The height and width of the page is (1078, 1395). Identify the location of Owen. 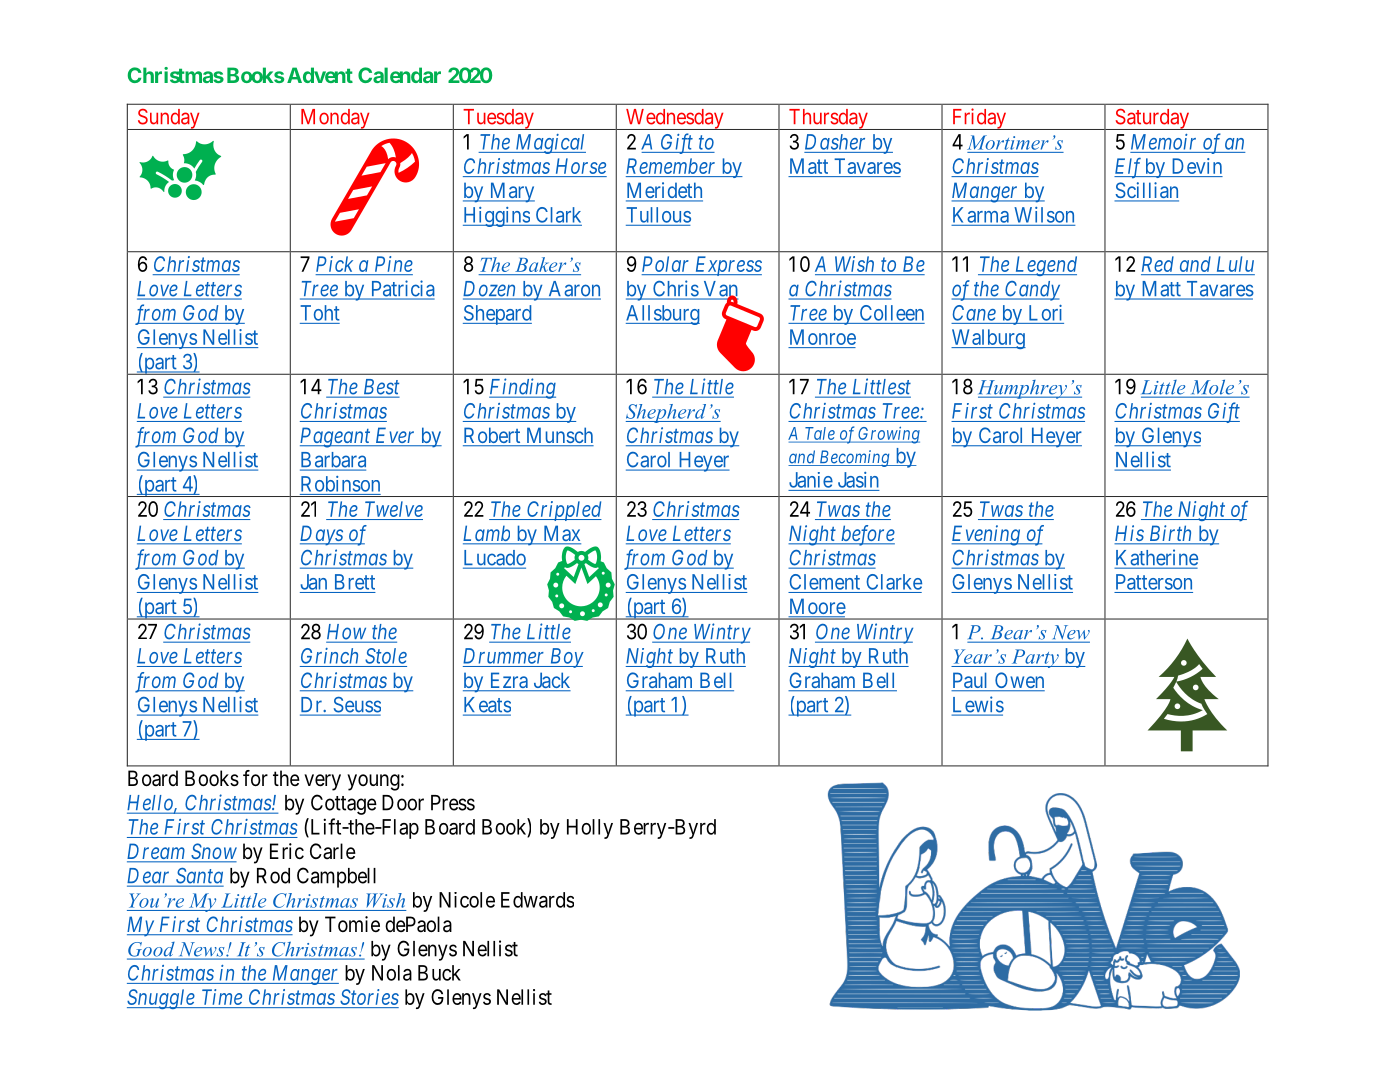
(1019, 681).
